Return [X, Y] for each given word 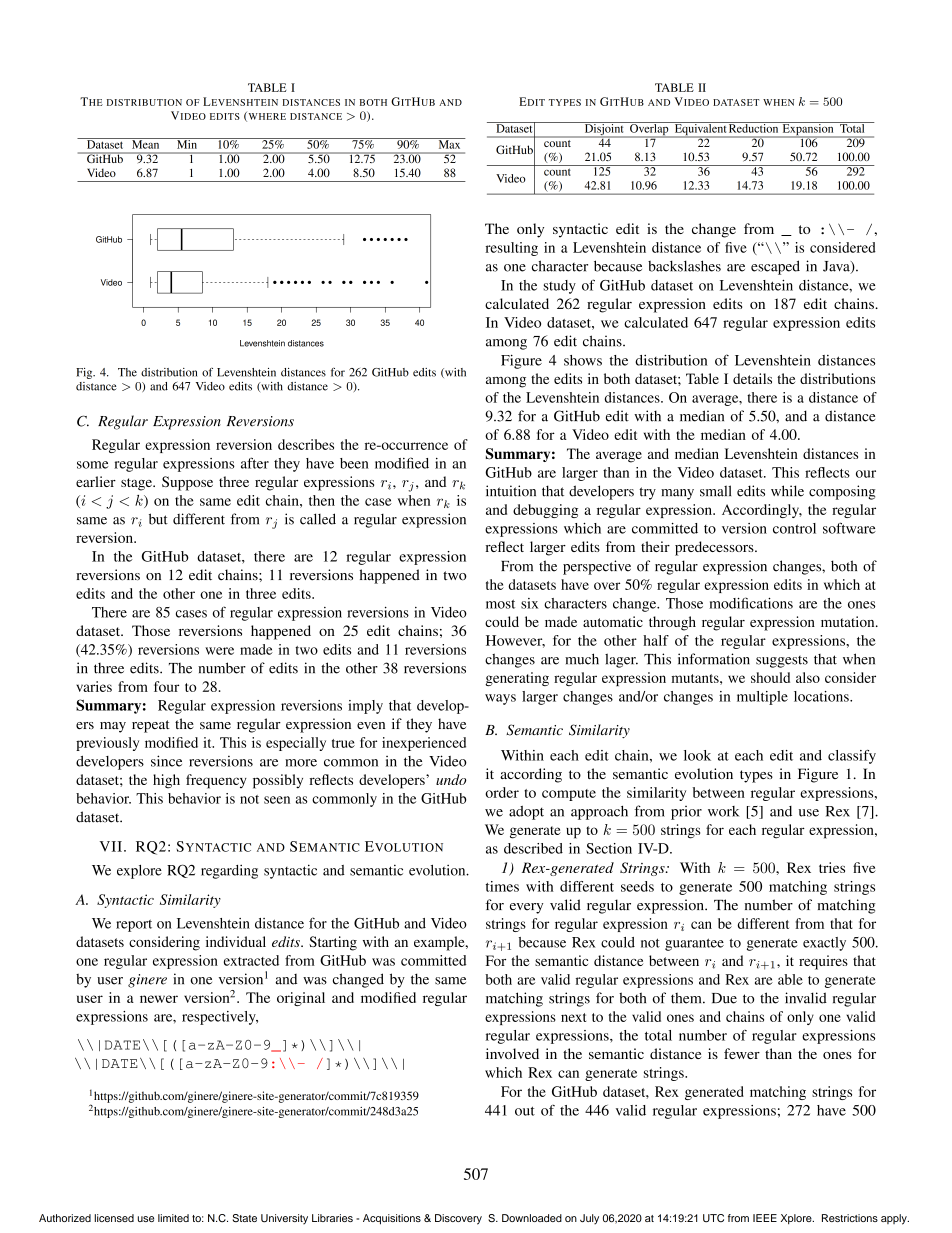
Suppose [187, 483]
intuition [511, 491]
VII [111, 846]
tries [832, 867]
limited [173, 1218]
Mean [146, 143]
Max [449, 143]
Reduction [754, 127]
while [787, 491]
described [533, 848]
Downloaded [532, 1218]
